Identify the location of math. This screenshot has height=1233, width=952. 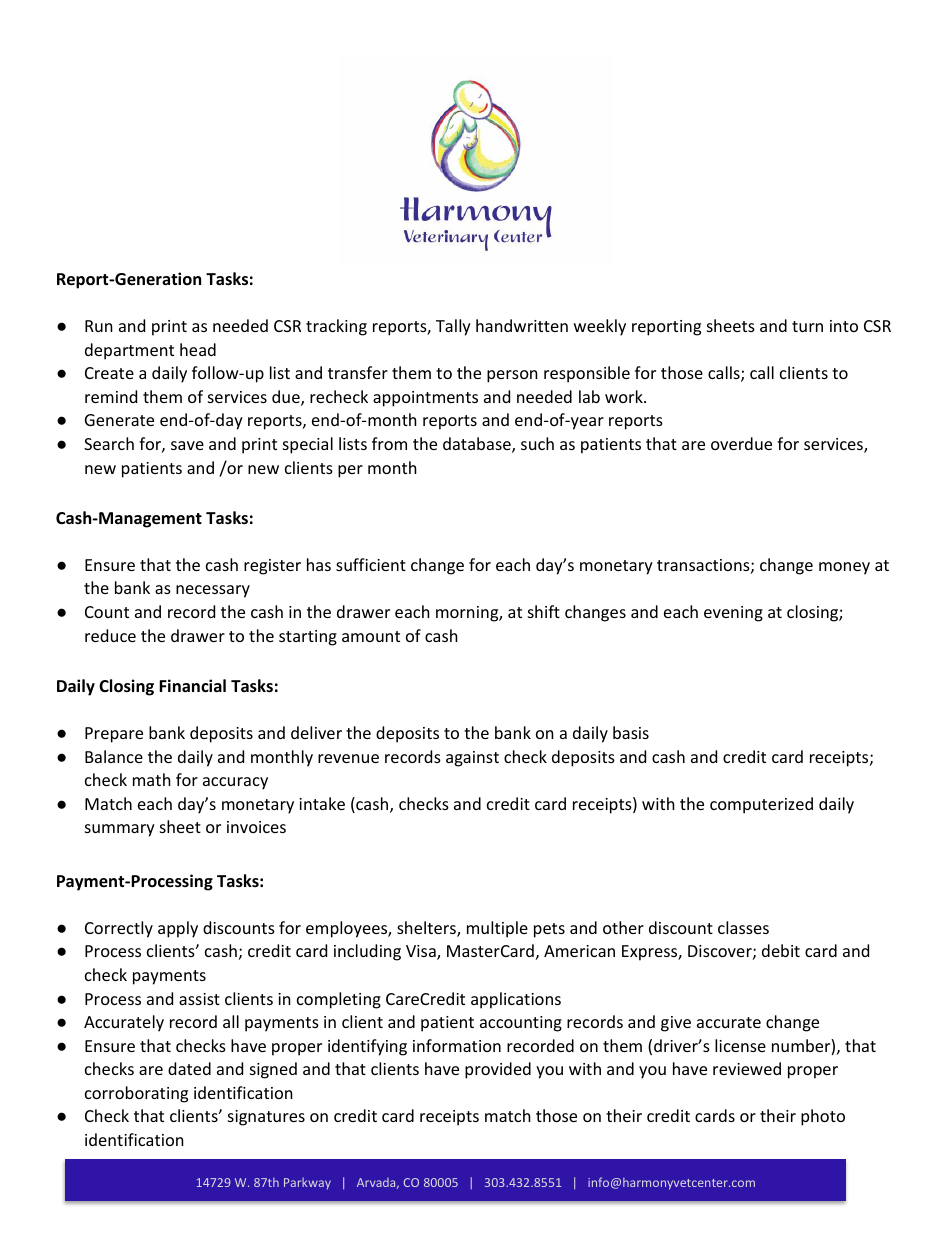
(152, 779).
